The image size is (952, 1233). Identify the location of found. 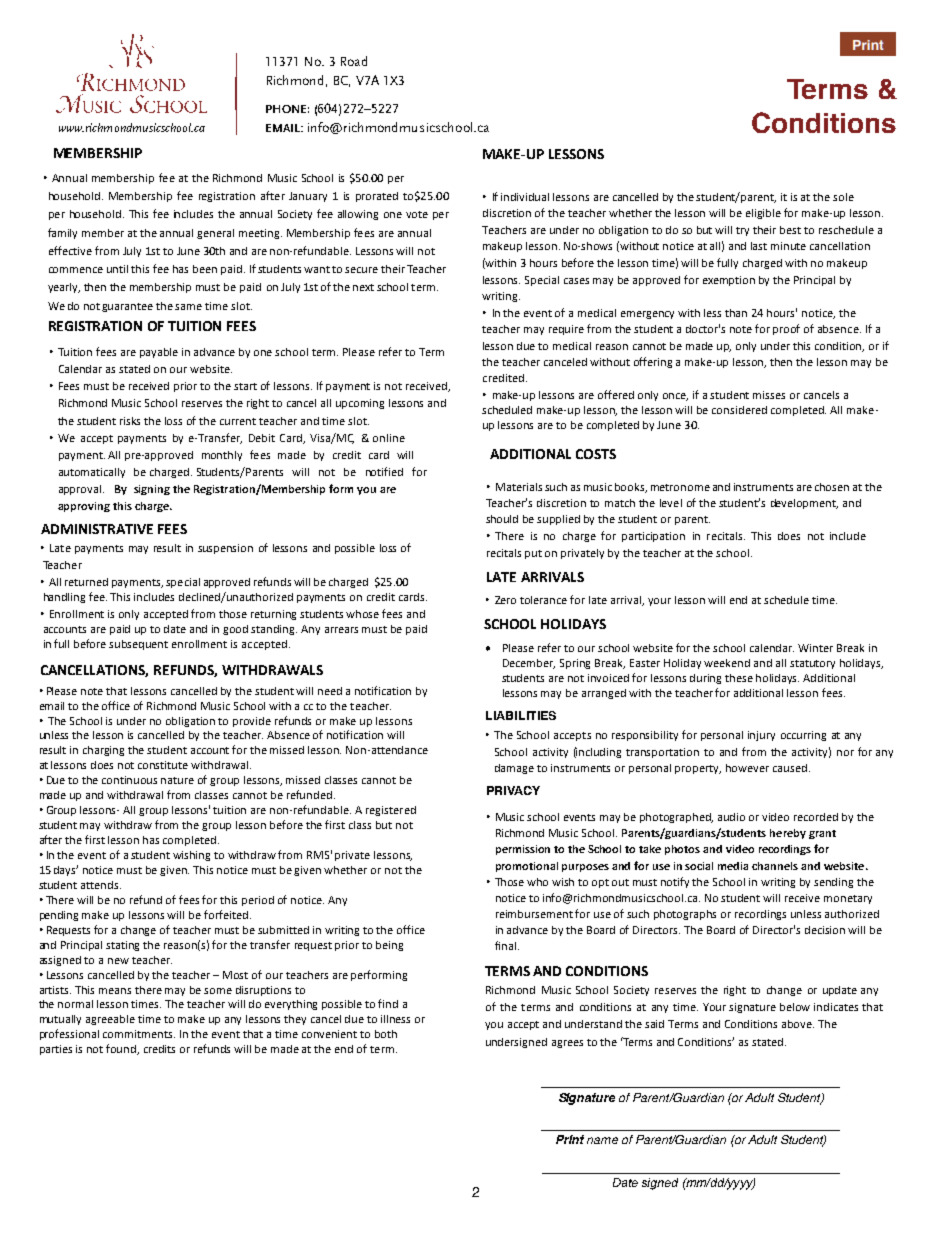
(122, 1049).
